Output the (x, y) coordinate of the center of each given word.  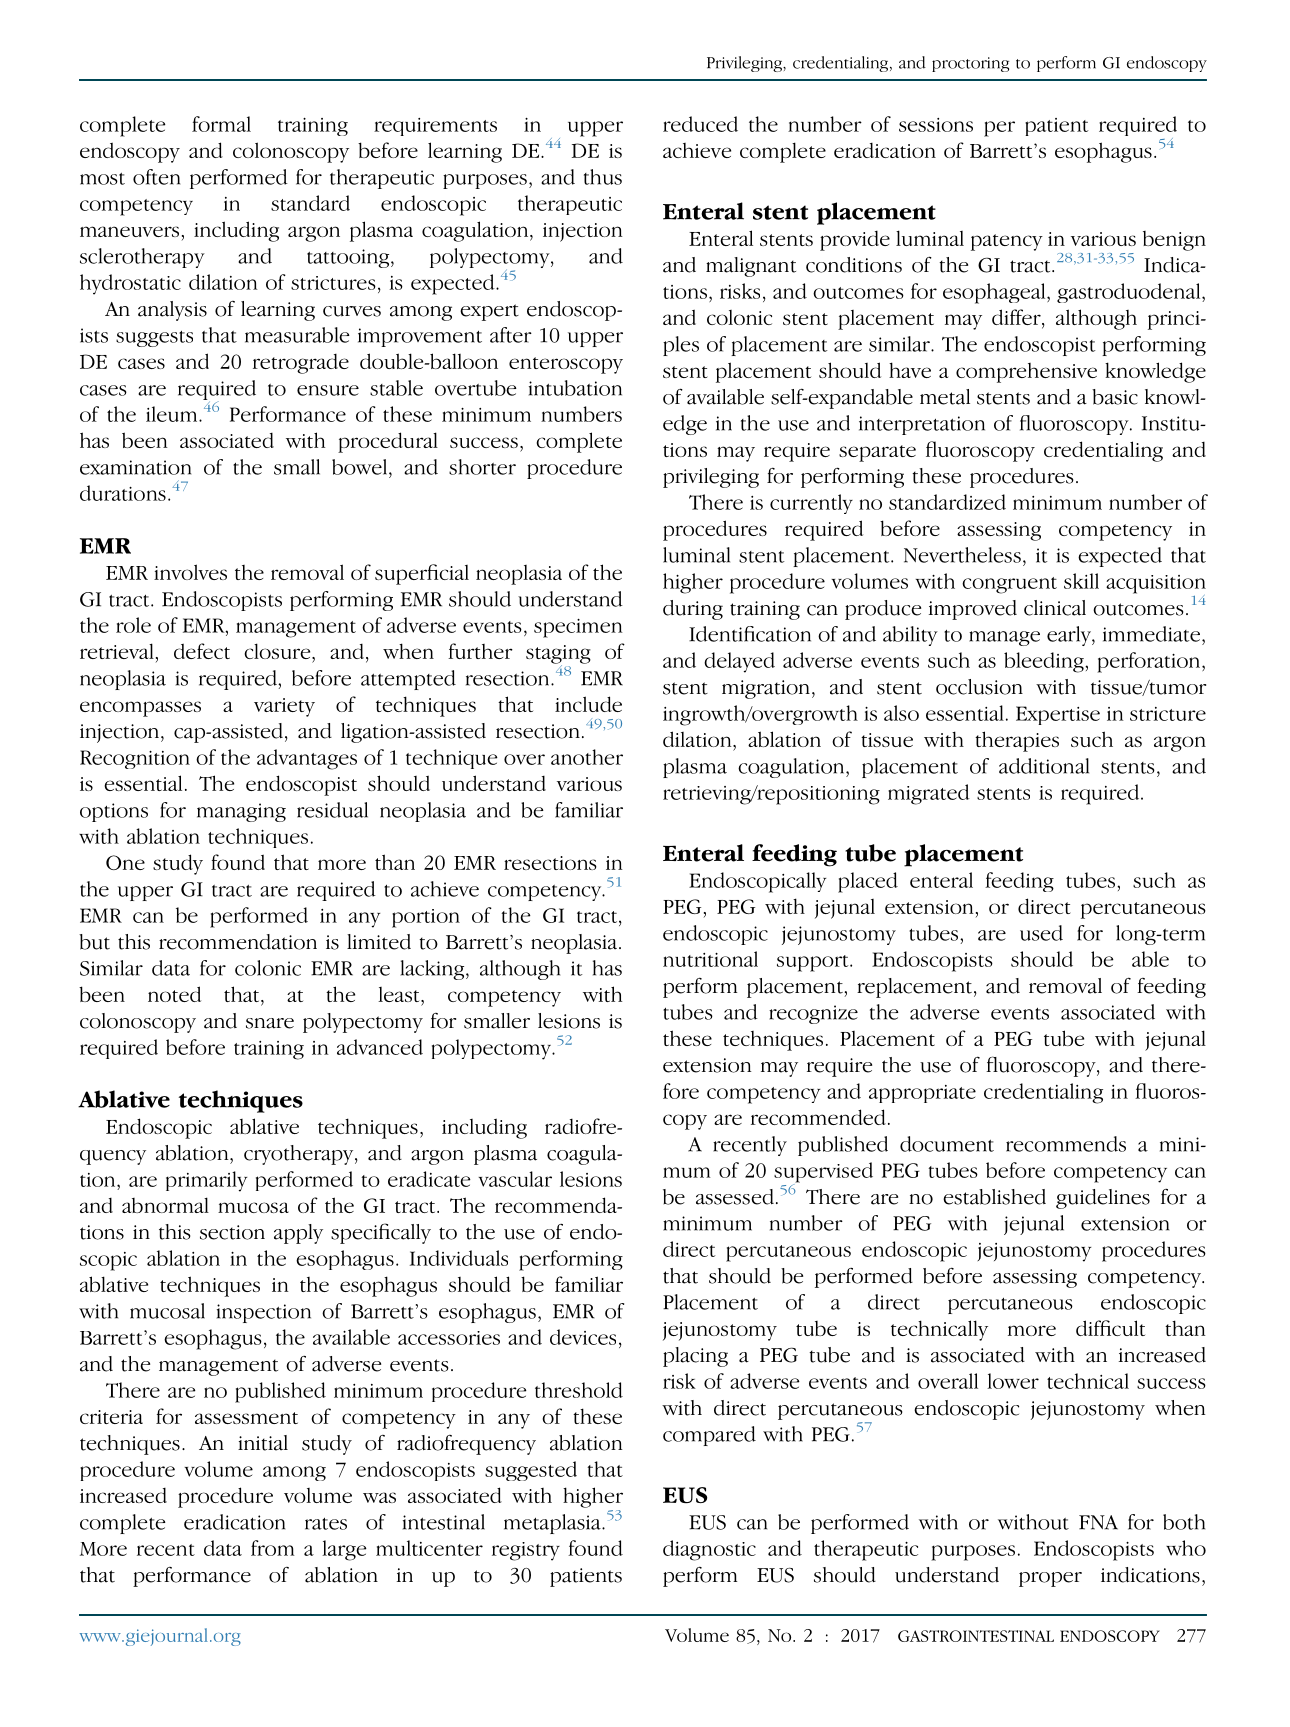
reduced (700, 124)
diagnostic (709, 1550)
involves (190, 572)
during (693, 610)
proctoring (970, 64)
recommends (1066, 1144)
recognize (813, 1014)
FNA (1098, 1522)
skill (1081, 581)
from (273, 1548)
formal (221, 124)
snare (270, 1023)
